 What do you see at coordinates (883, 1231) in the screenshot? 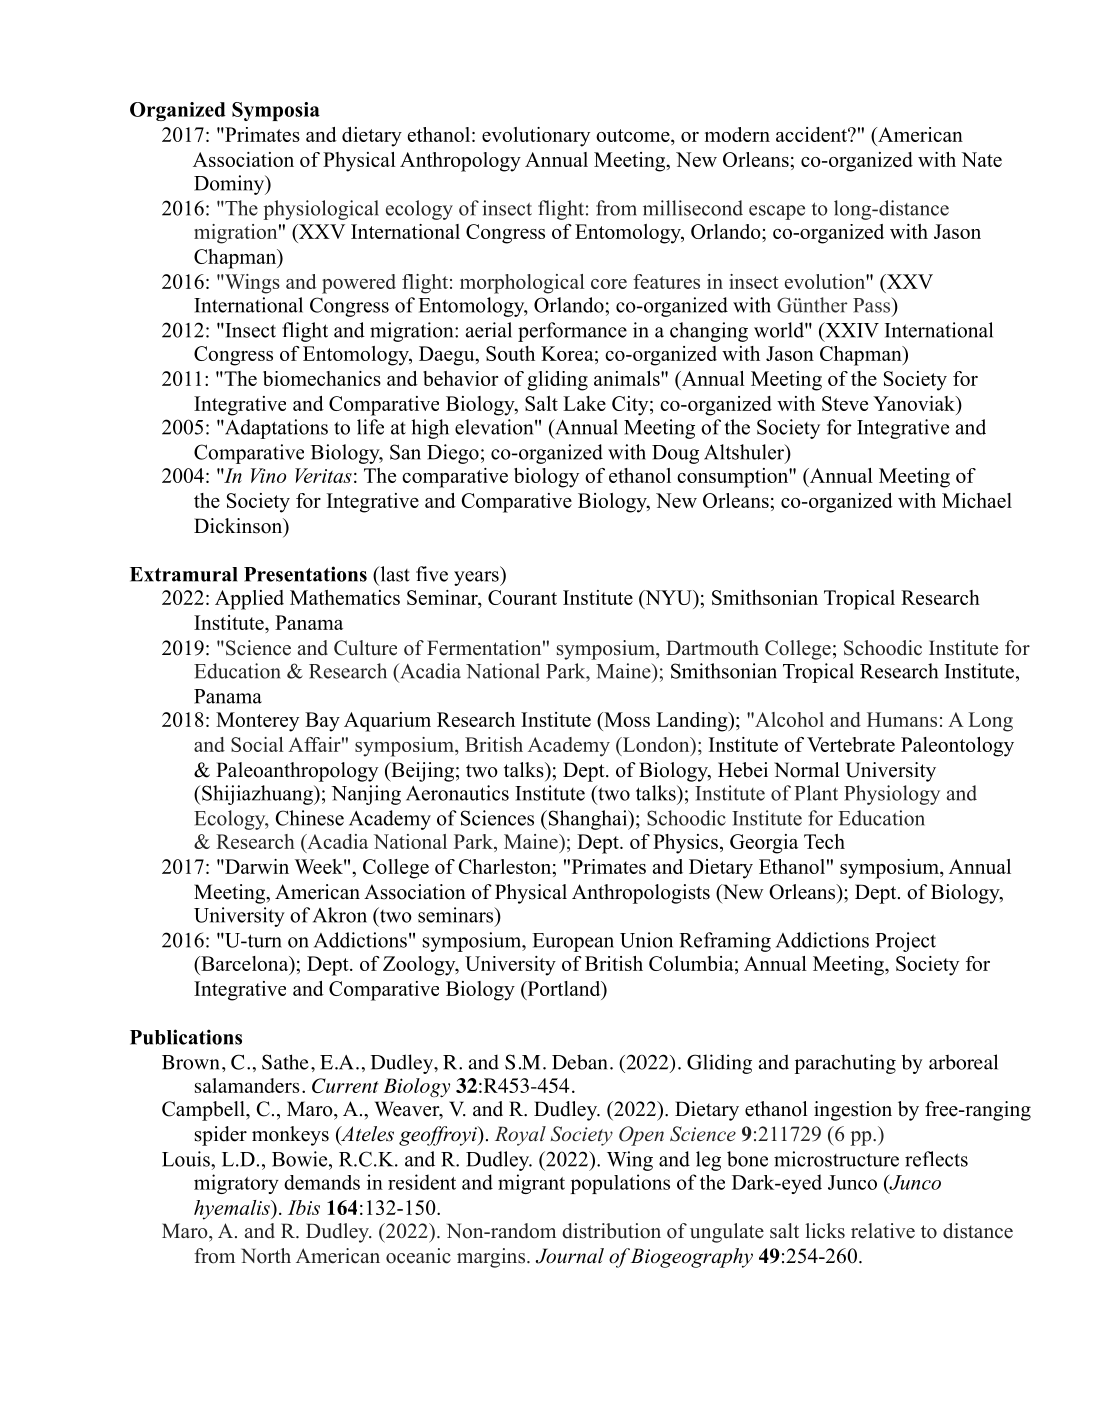
I see `relative` at bounding box center [883, 1231].
